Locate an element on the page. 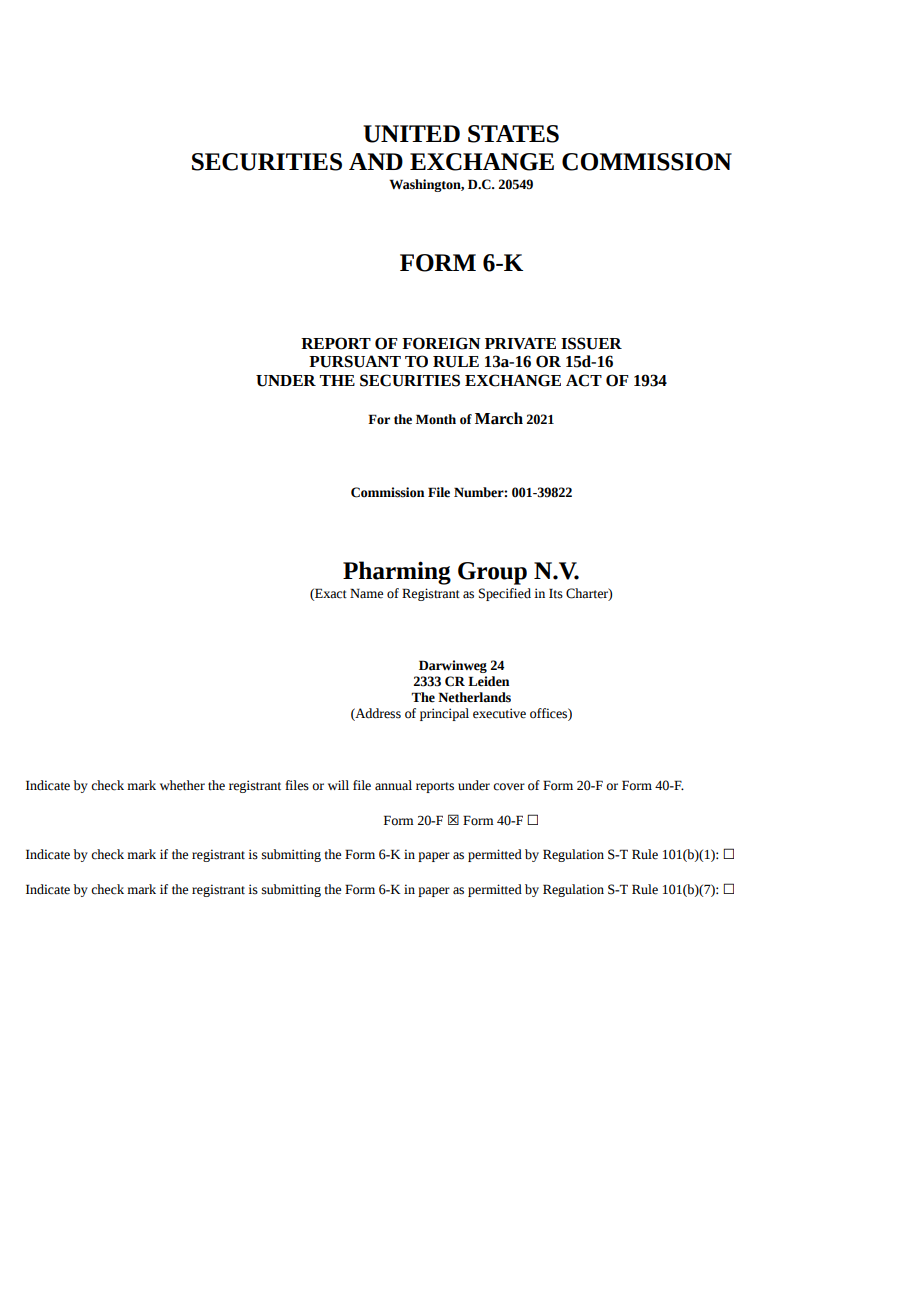 The image size is (924, 1308). PRIVATE is located at coordinates (520, 343).
